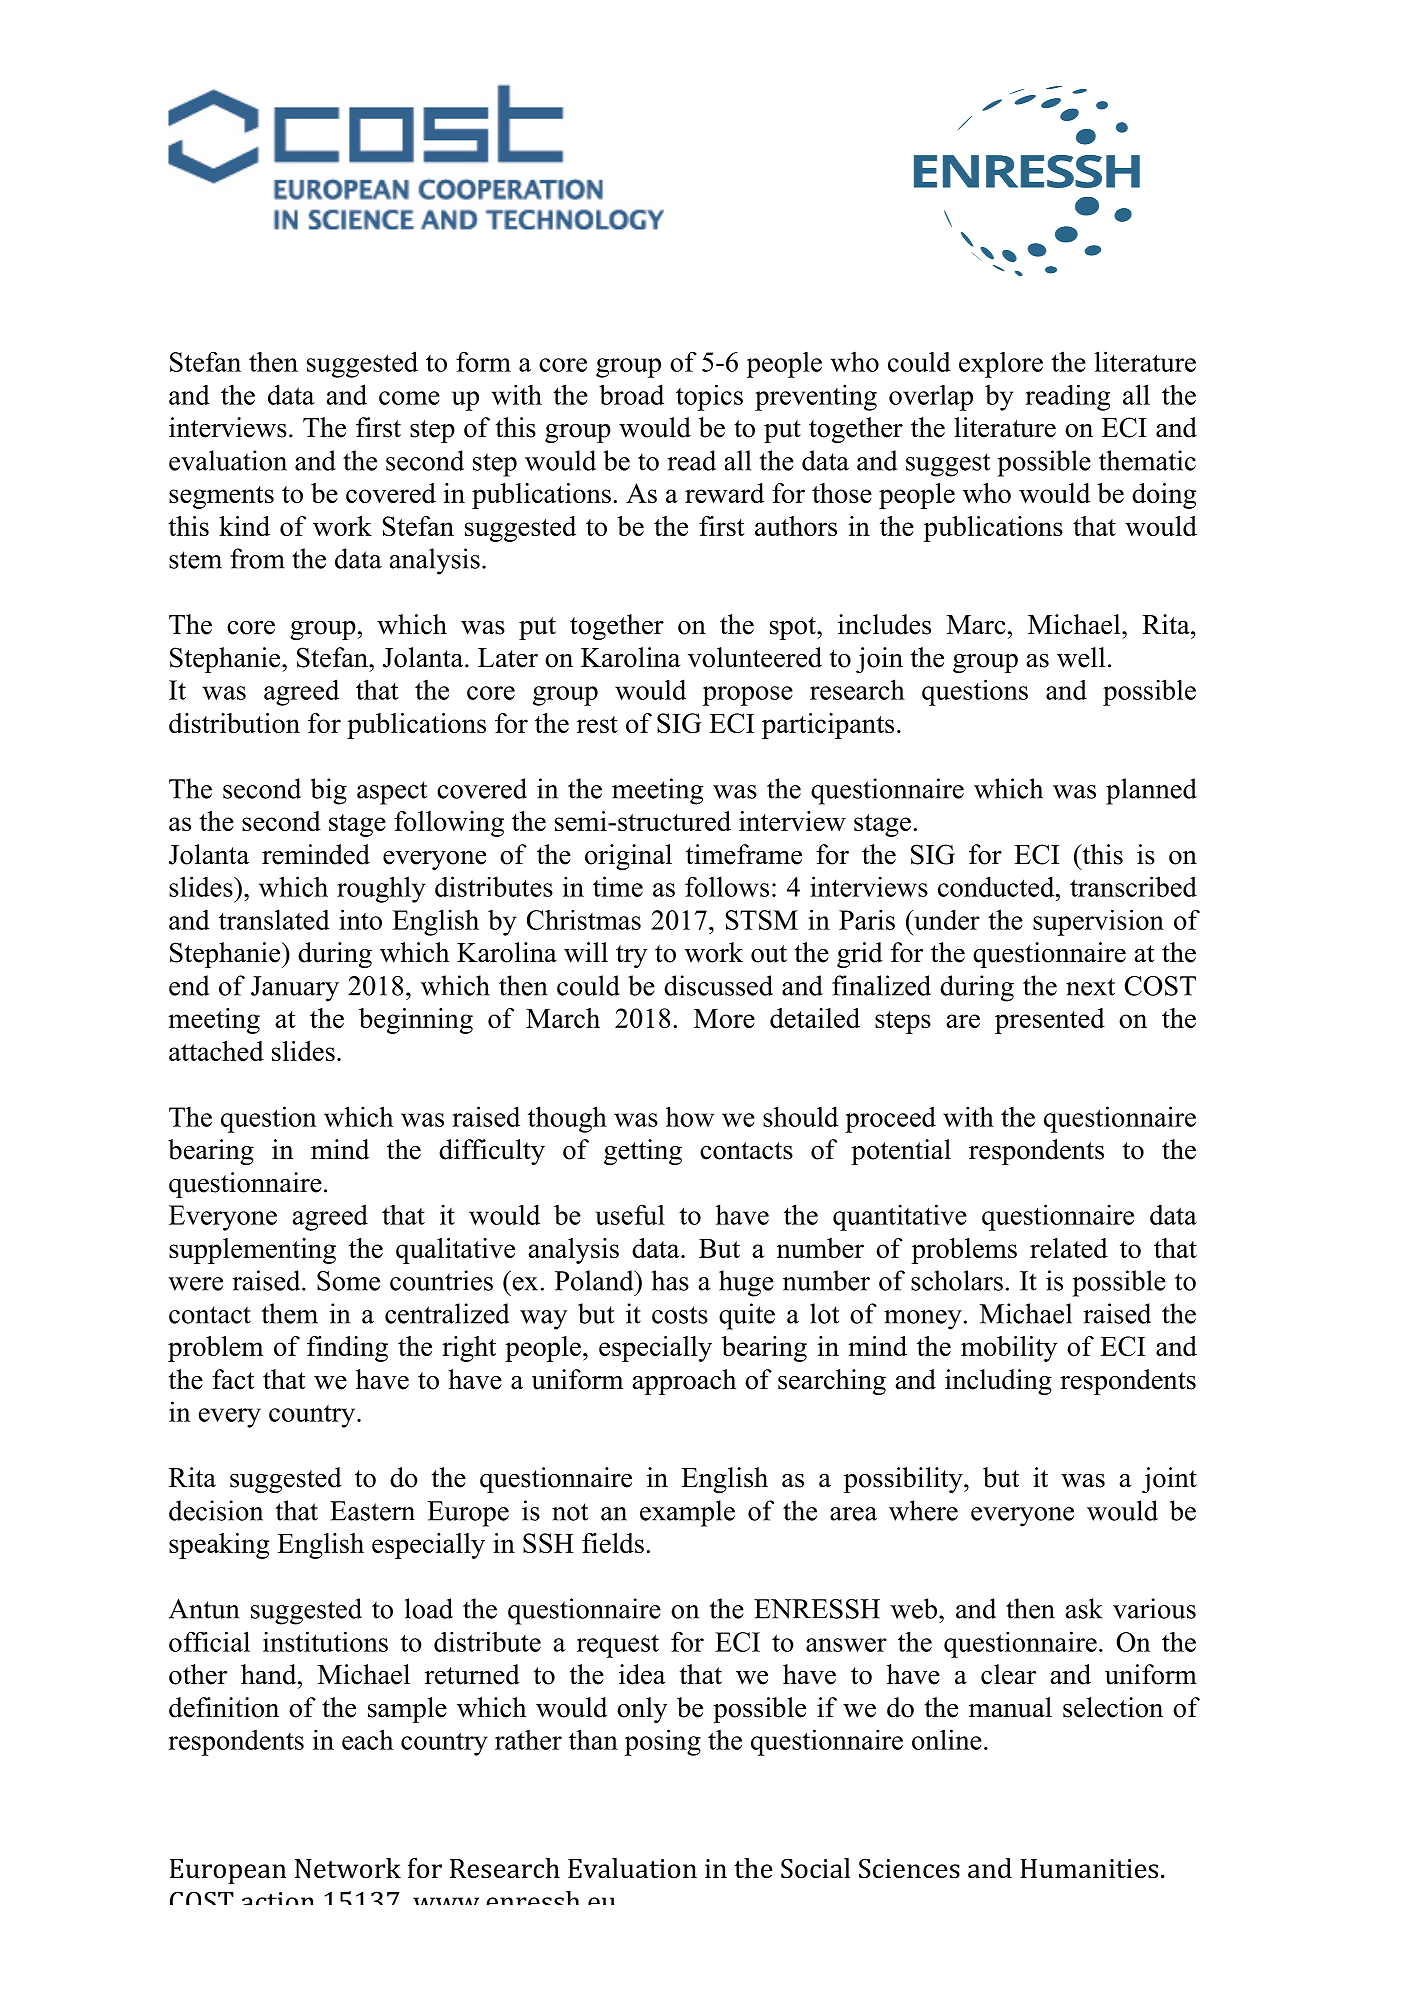 The width and height of the image is (1415, 2002). What do you see at coordinates (628, 857) in the image?
I see `original` at bounding box center [628, 857].
